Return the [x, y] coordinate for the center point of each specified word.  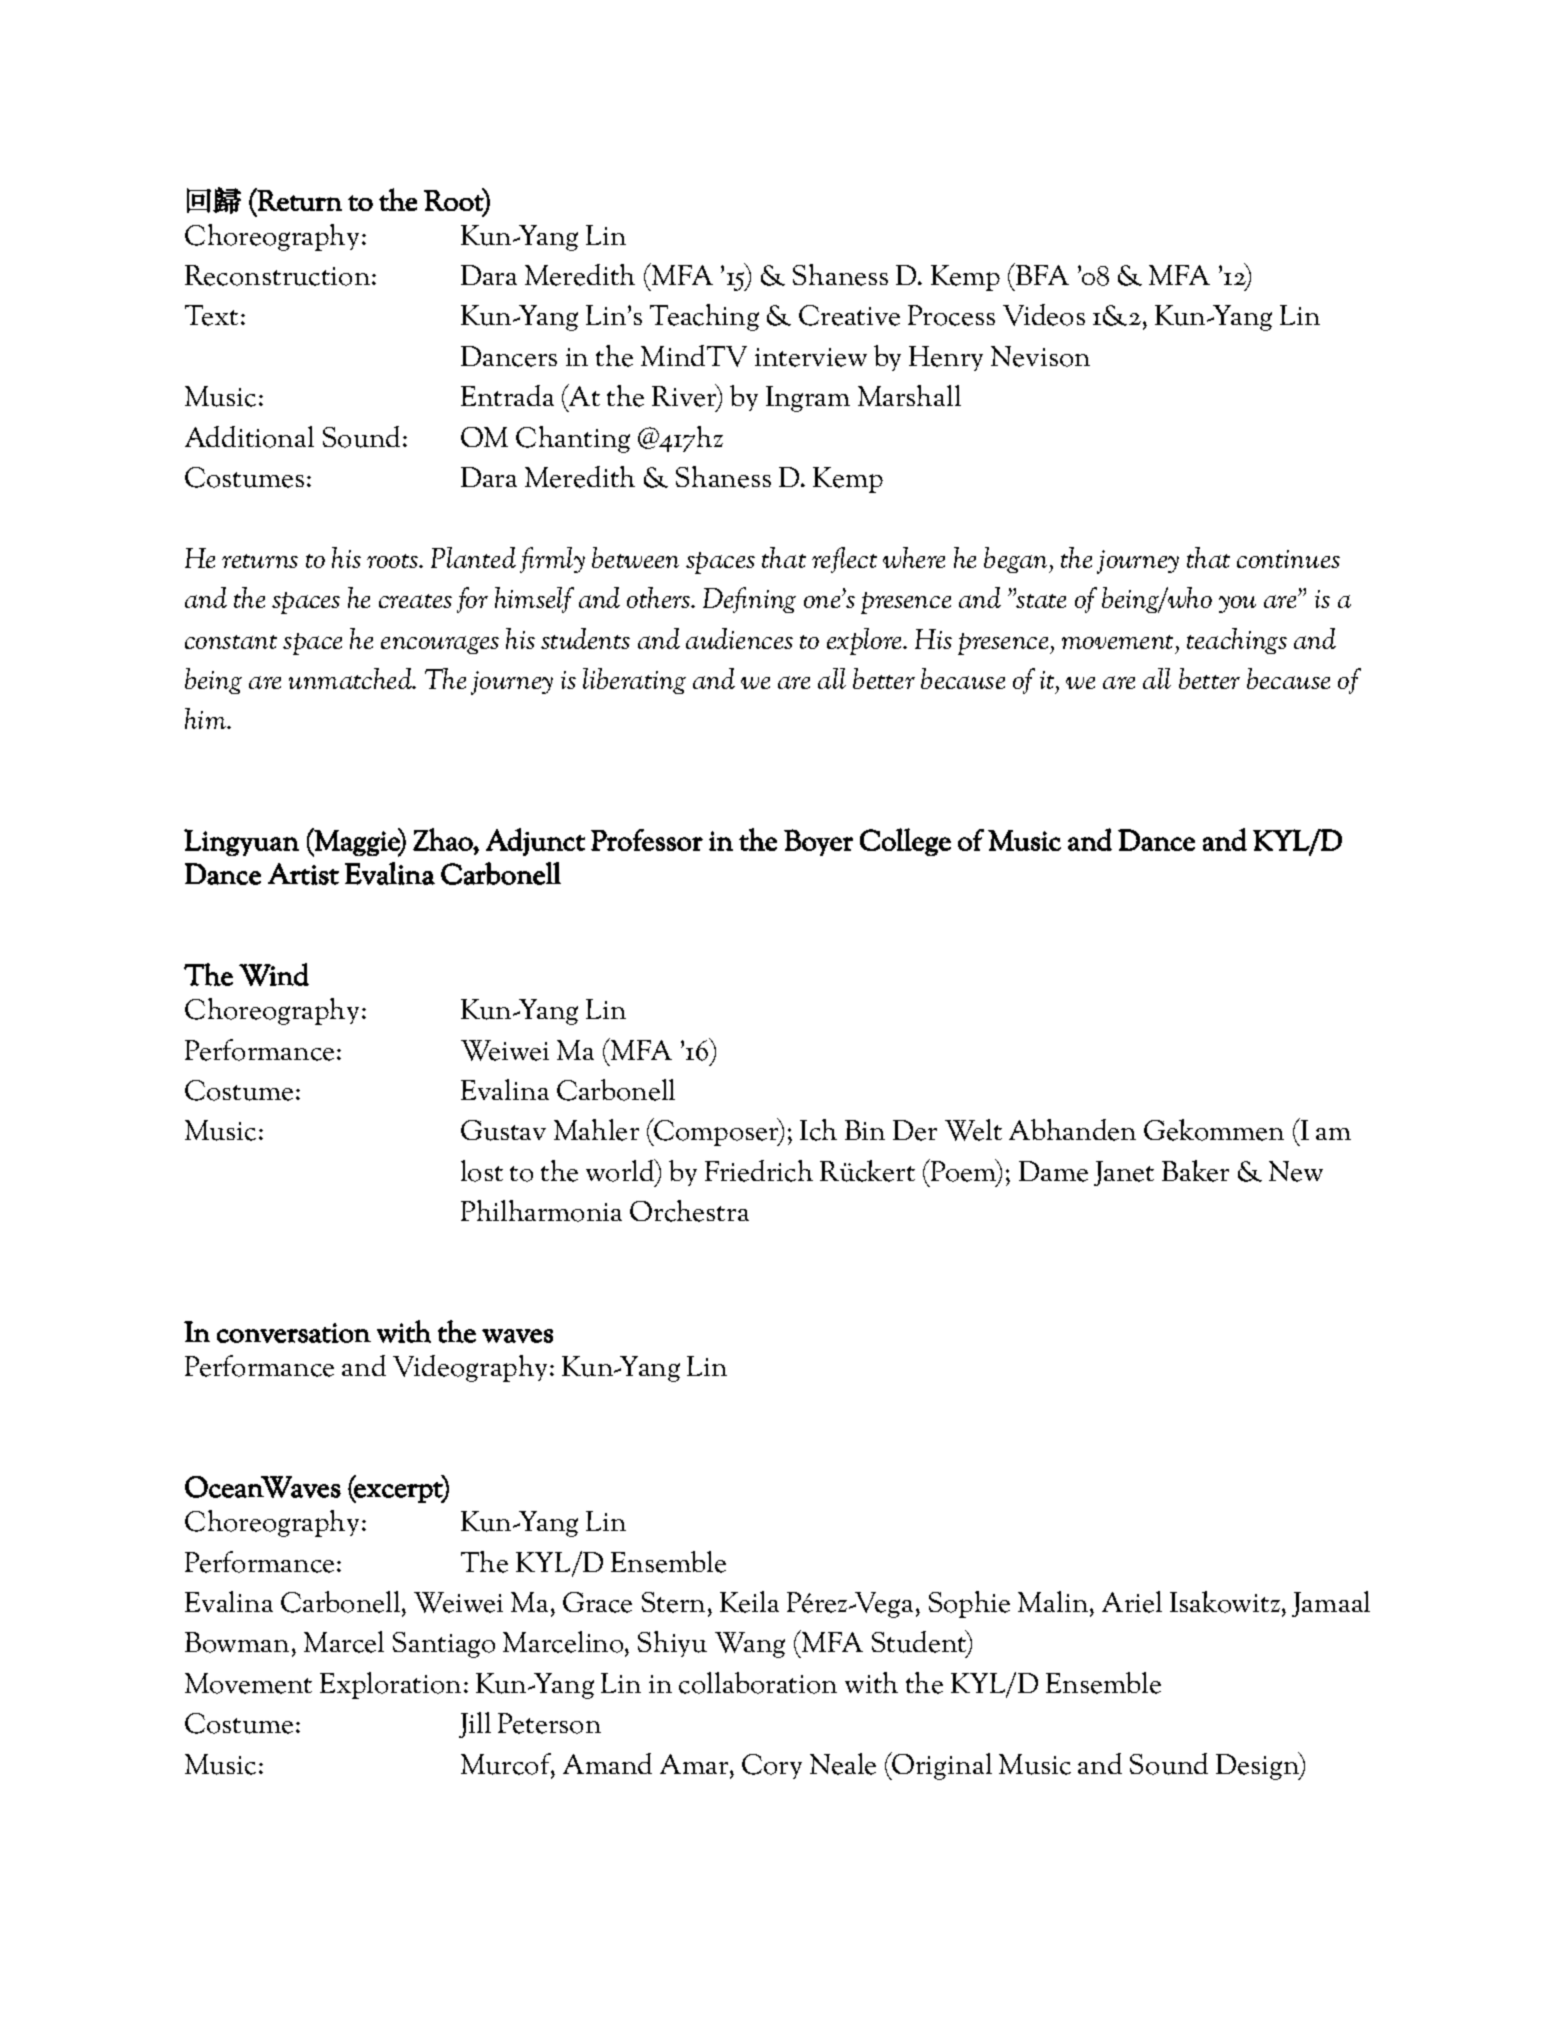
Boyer [818, 842]
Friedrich [759, 1171]
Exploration [390, 1685]
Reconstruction [277, 275]
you [1237, 604]
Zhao [443, 839]
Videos [1044, 315]
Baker [1195, 1171]
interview [811, 357]
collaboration [758, 1683]
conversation [294, 1333]
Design [1258, 1766]
